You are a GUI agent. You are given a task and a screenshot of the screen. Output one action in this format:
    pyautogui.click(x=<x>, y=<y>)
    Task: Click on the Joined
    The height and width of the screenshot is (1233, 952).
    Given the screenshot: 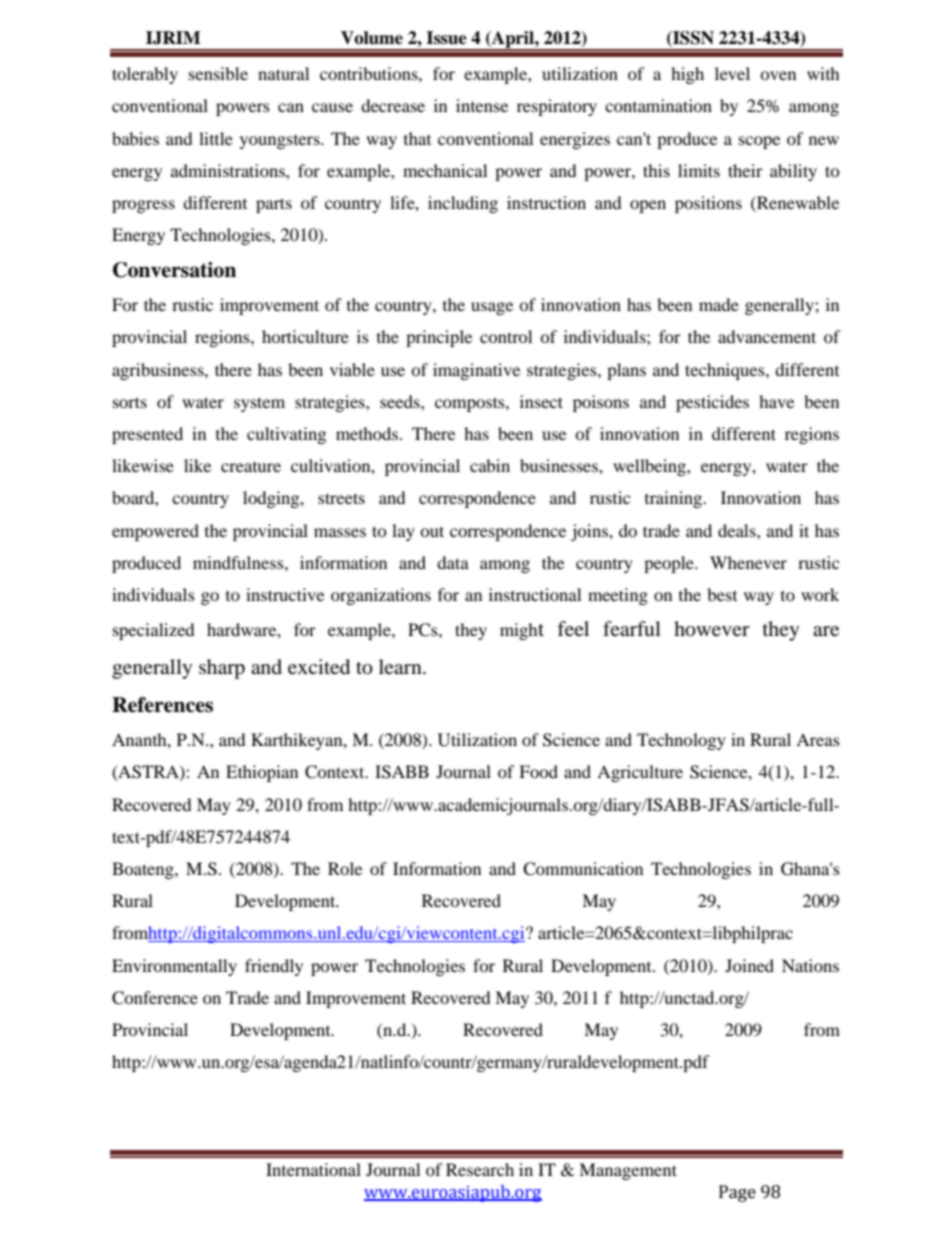 What is the action you would take?
    pyautogui.click(x=749, y=965)
